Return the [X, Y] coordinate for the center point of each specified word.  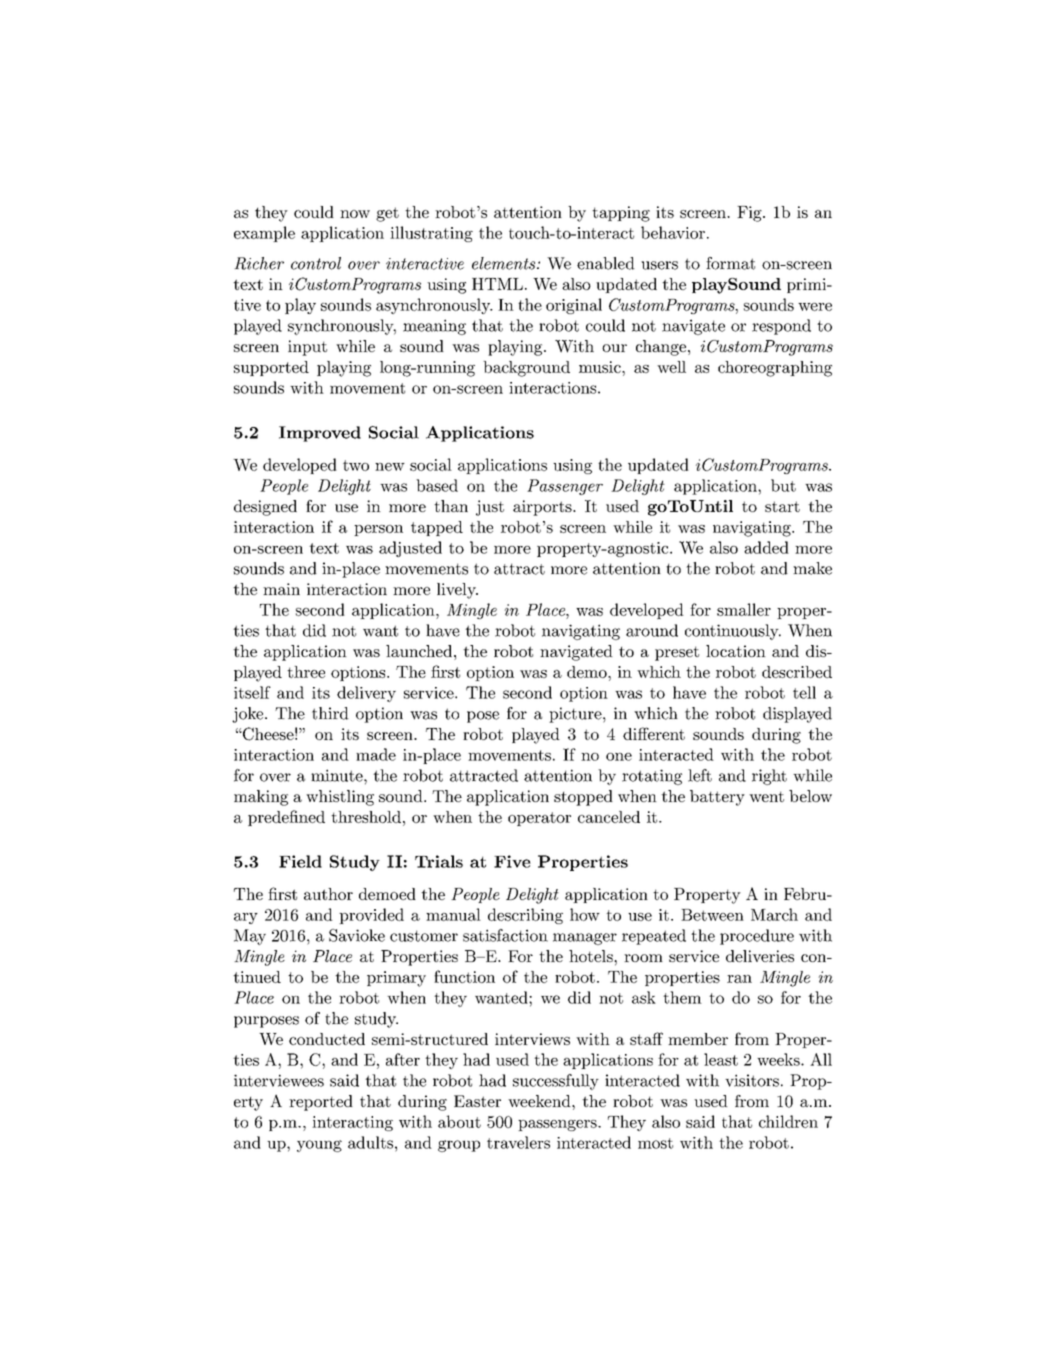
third [330, 713]
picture [576, 715]
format [730, 263]
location [736, 651]
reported [321, 1103]
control [316, 263]
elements [505, 263]
